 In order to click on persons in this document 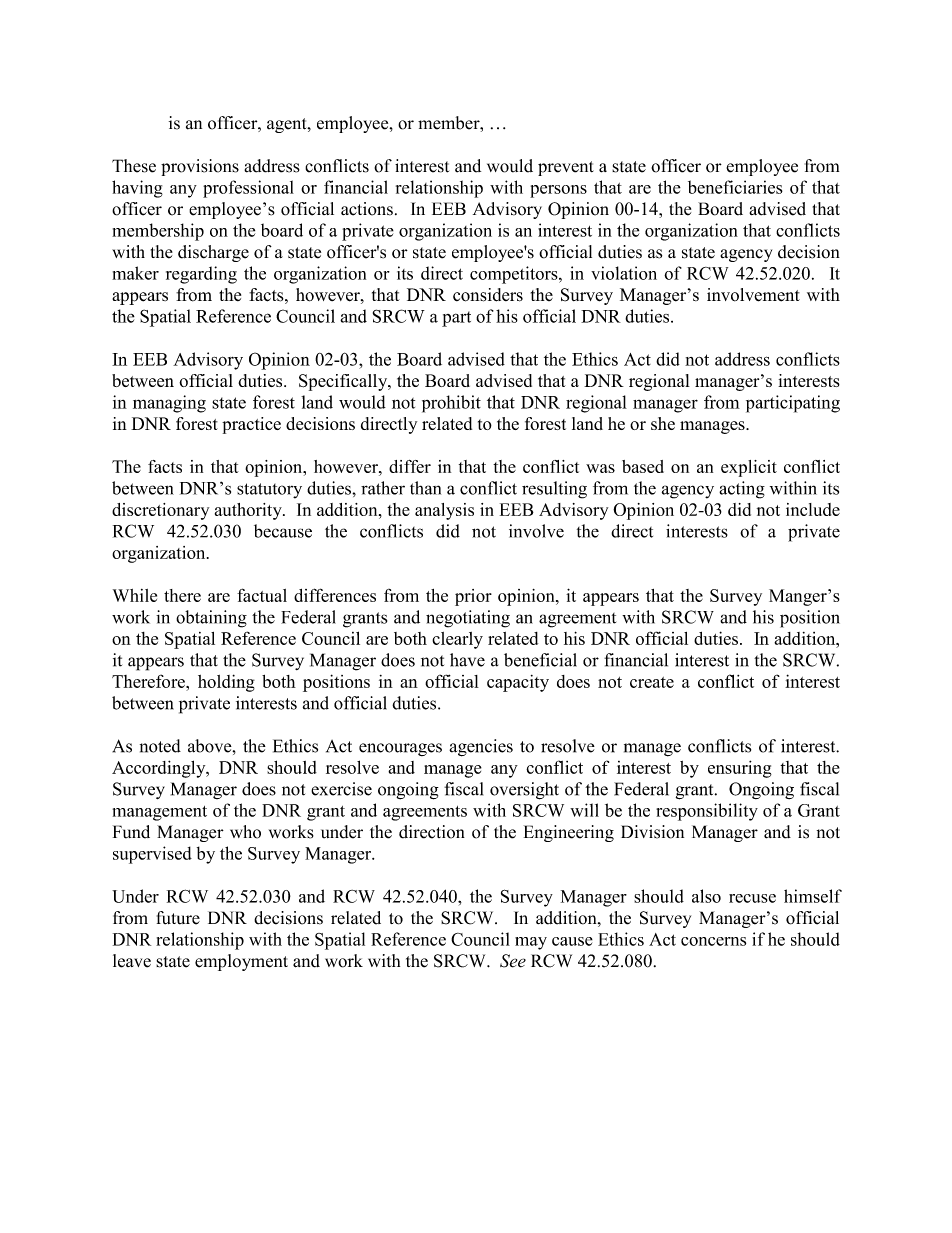, I will do `click(558, 191)`.
